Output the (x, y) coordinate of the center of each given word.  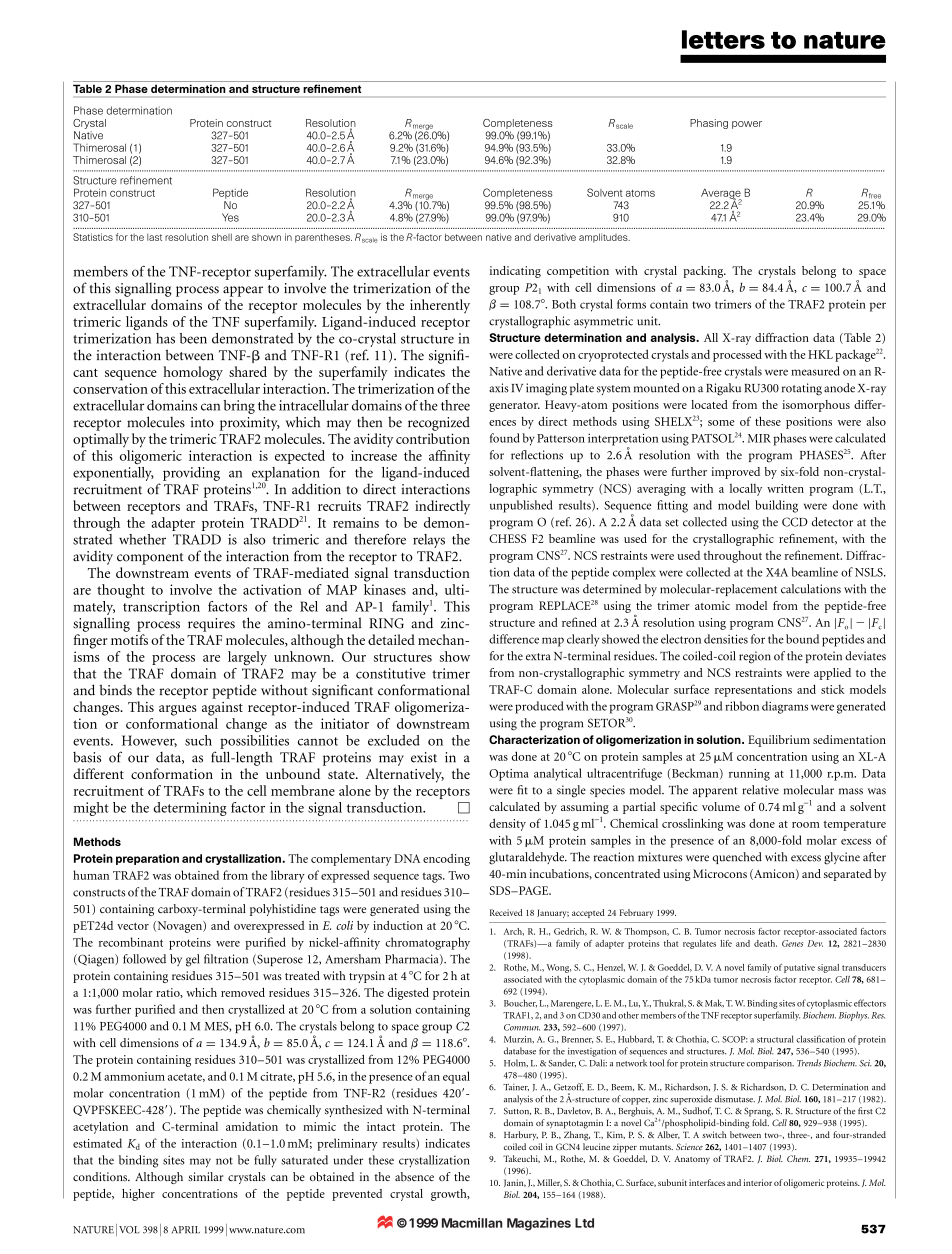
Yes (230, 217)
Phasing (709, 124)
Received (506, 912)
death (765, 943)
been (193, 338)
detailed (391, 639)
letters (723, 39)
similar (205, 1176)
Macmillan (472, 1223)
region (755, 657)
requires (211, 625)
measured (815, 371)
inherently (440, 306)
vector (133, 926)
